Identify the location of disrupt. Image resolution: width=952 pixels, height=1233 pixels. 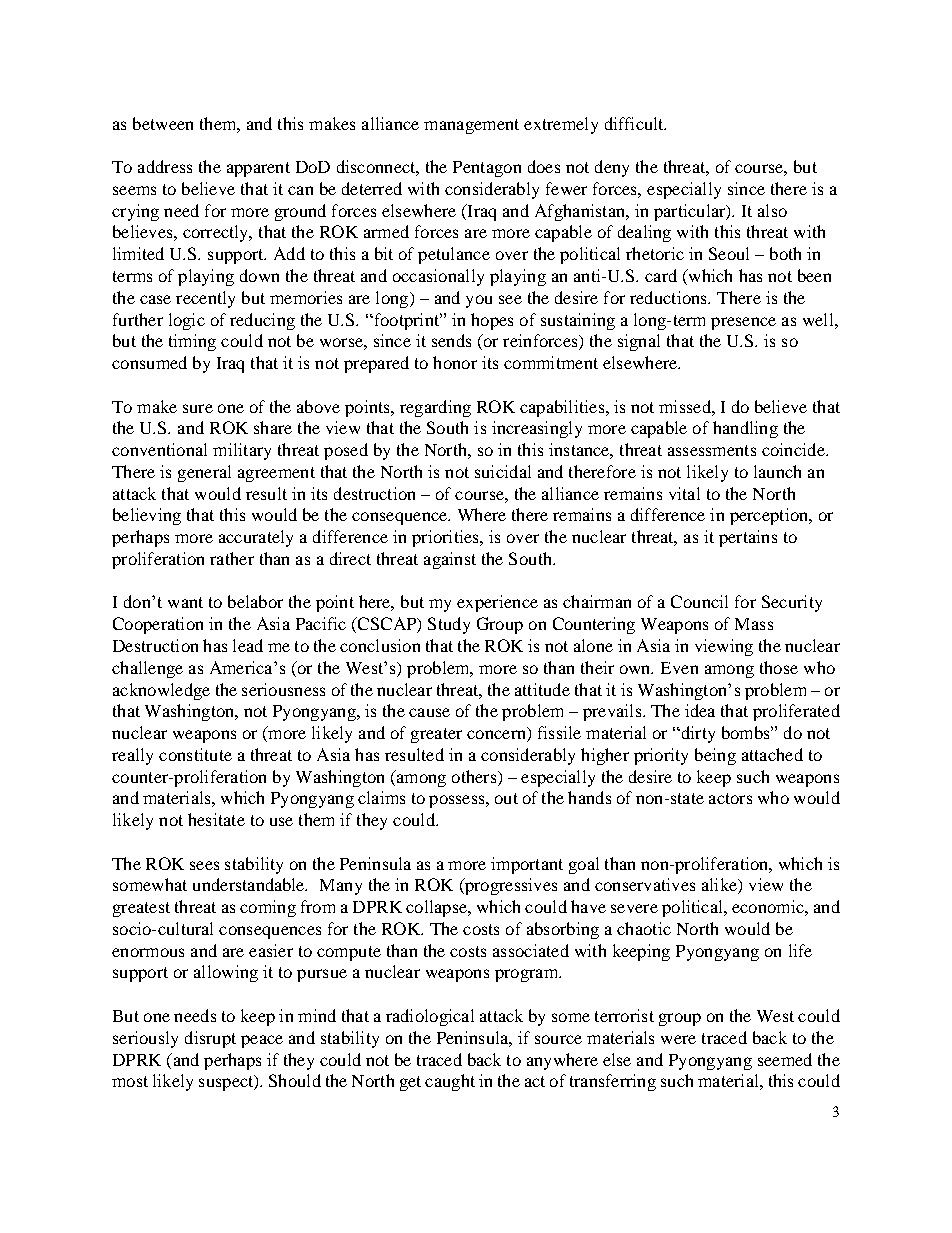
(210, 1039).
